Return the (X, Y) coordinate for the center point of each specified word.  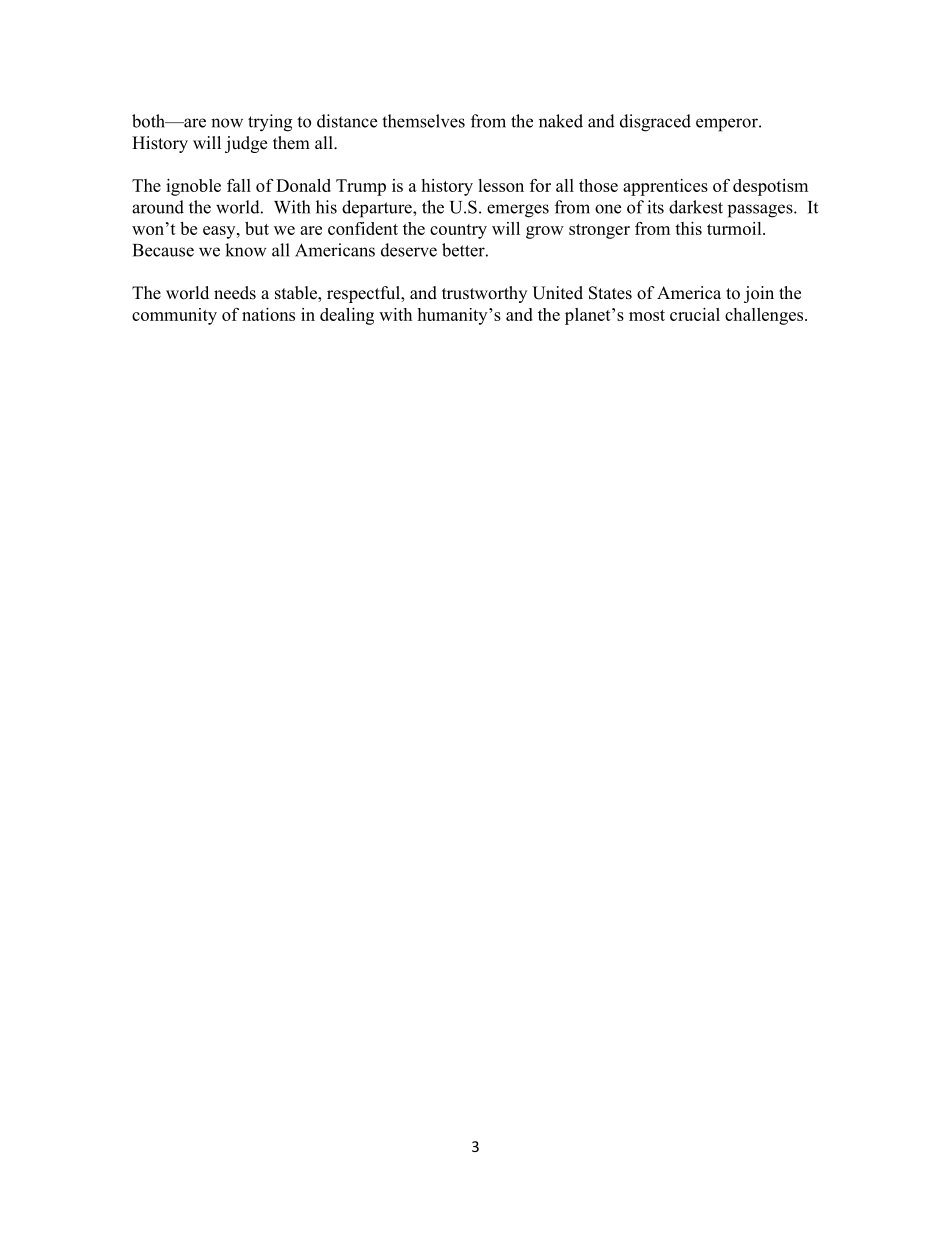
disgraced (655, 123)
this (688, 228)
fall (239, 185)
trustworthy (484, 294)
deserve (409, 250)
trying (270, 123)
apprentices (665, 187)
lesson (501, 185)
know (246, 250)
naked (561, 121)
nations (268, 314)
